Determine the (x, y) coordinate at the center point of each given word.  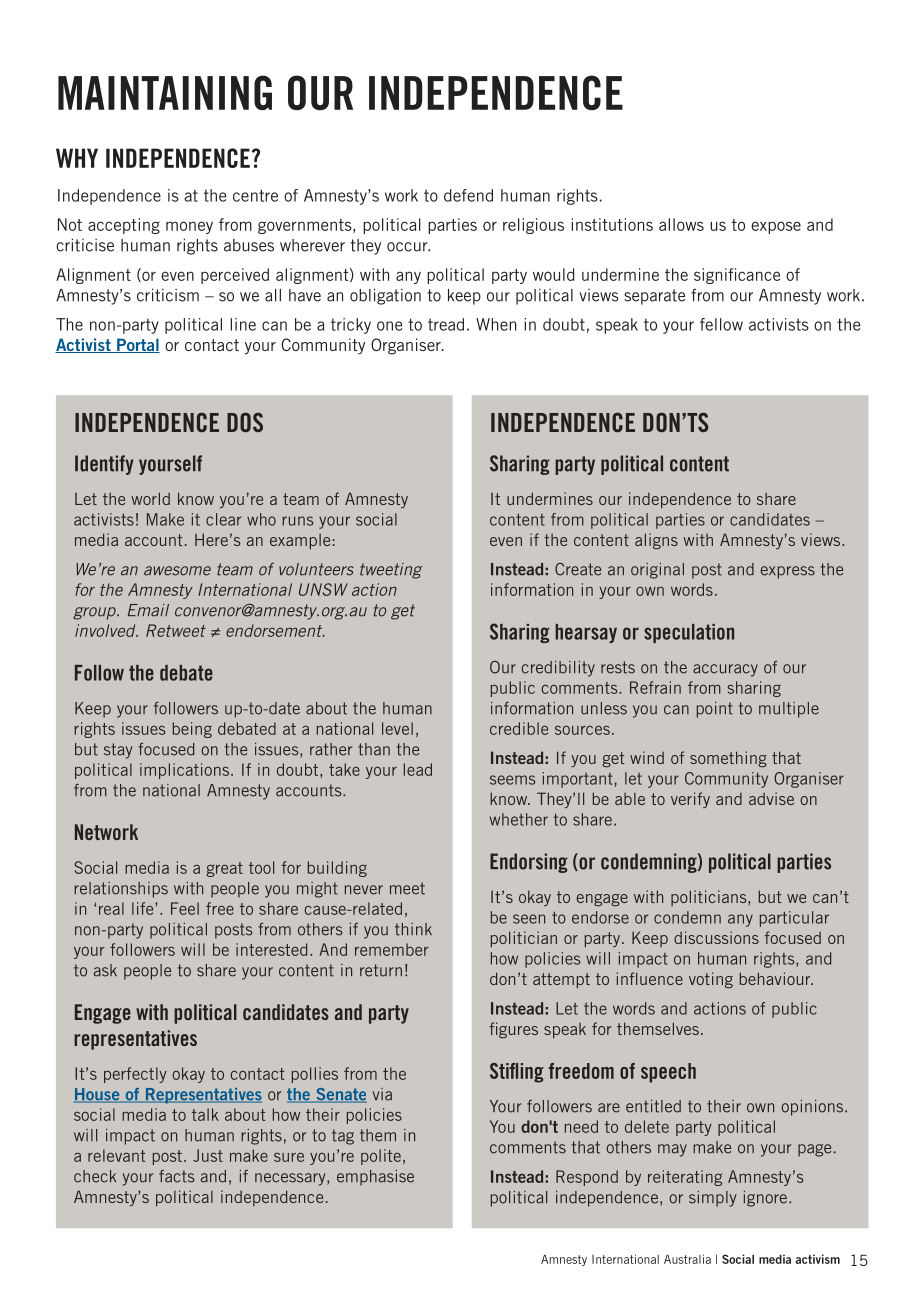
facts (176, 1176)
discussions (716, 937)
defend (468, 195)
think (413, 929)
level (397, 728)
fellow (721, 324)
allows (681, 224)
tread (446, 324)
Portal (137, 345)
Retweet (176, 630)
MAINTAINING (165, 92)
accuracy (725, 670)
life (144, 908)
